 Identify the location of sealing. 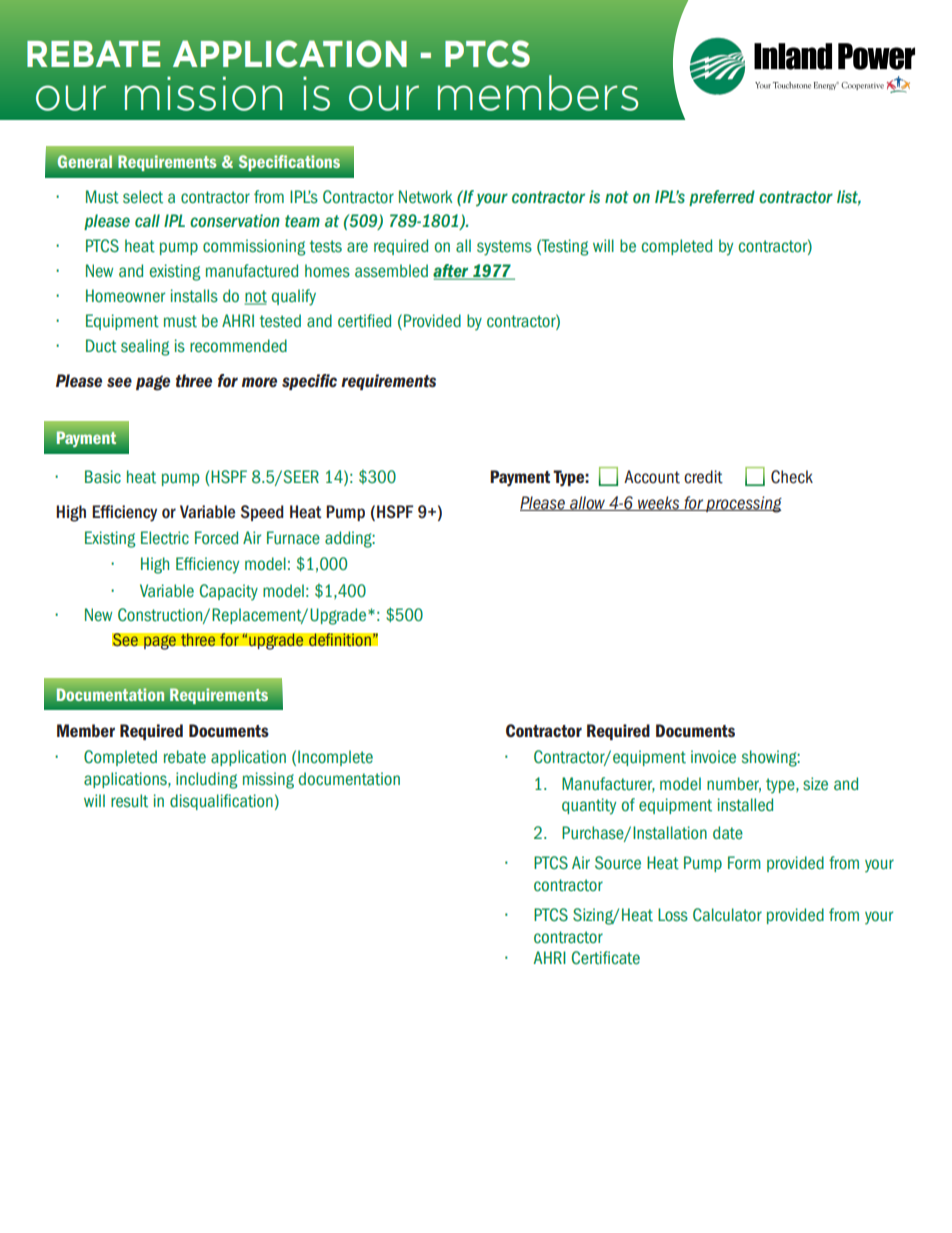
(145, 347).
